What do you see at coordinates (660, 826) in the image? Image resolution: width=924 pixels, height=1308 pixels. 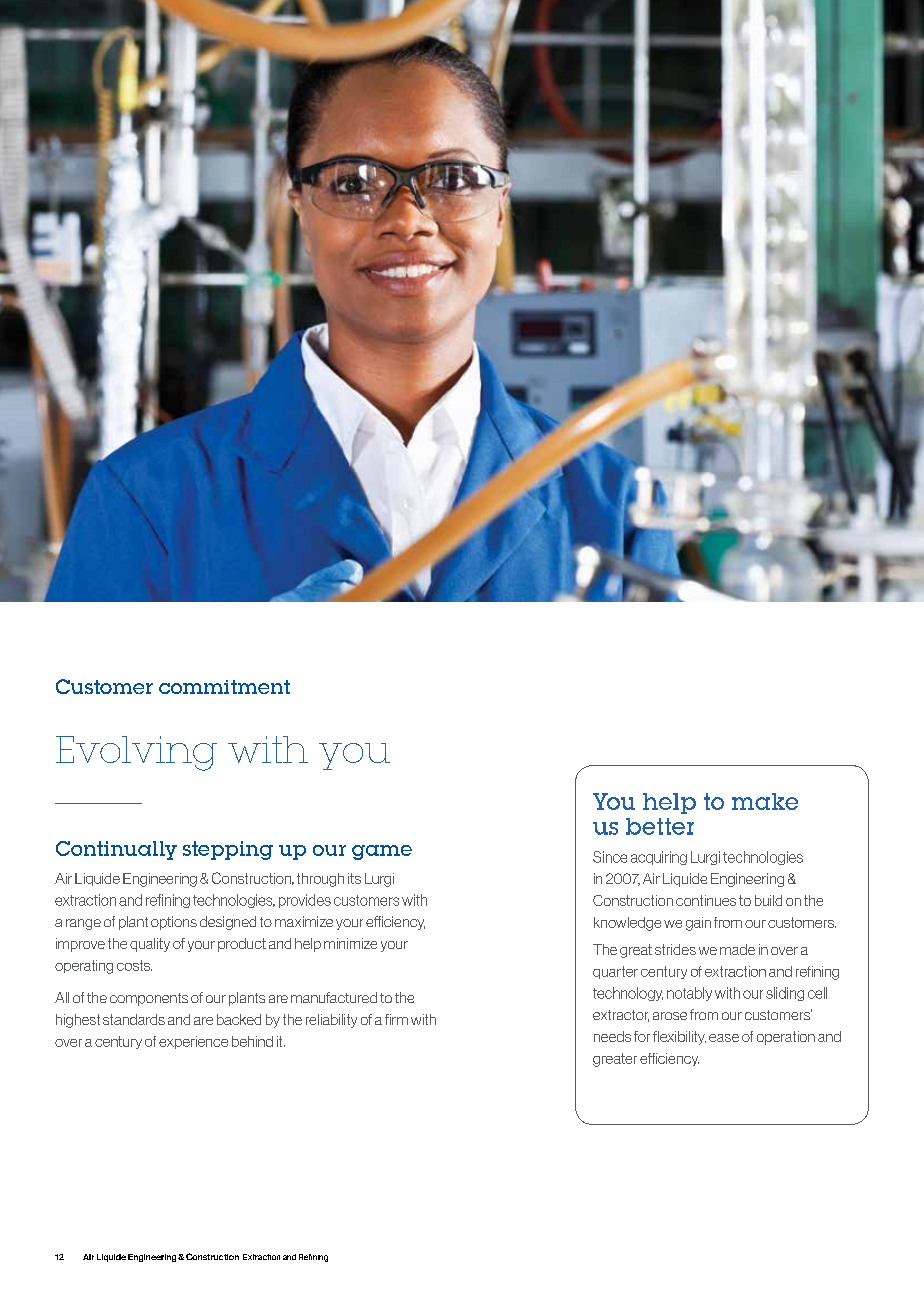 I see `better` at bounding box center [660, 826].
